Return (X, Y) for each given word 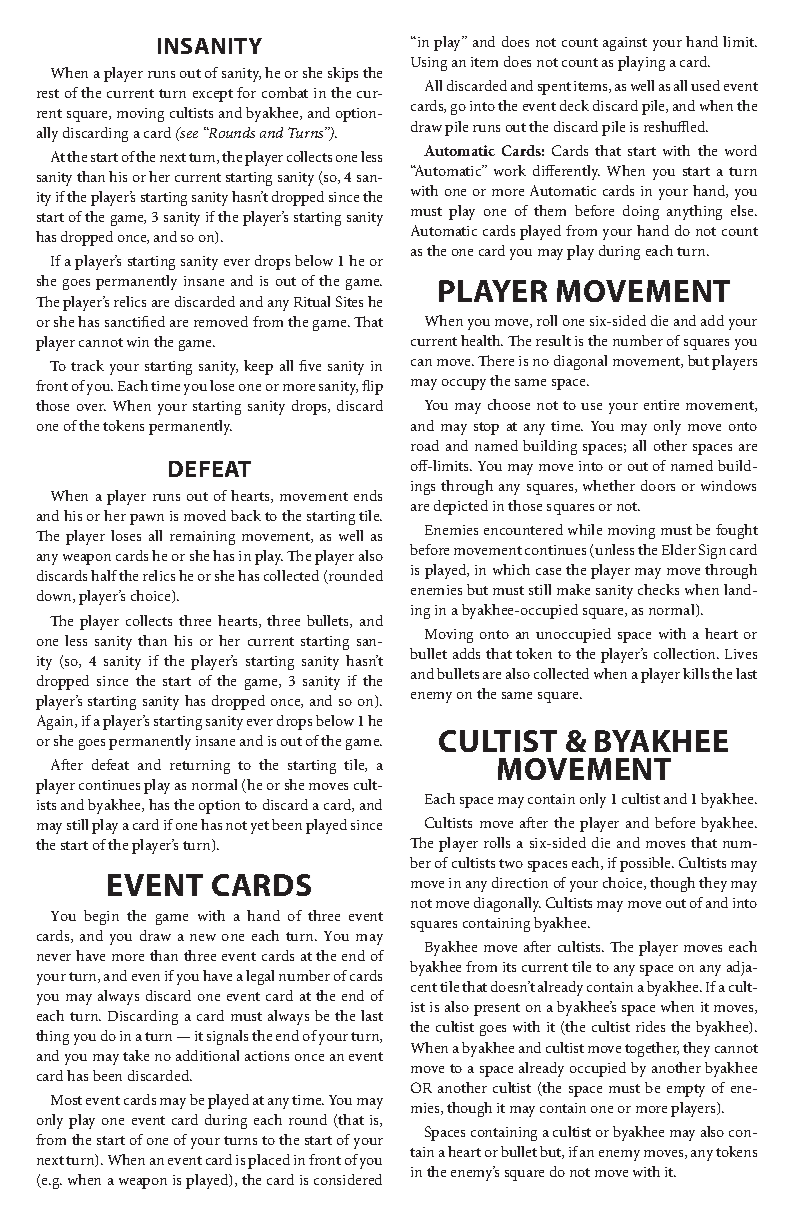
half (104, 575)
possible (647, 864)
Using (429, 64)
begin (101, 917)
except (213, 95)
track (87, 365)
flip (372, 387)
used (705, 85)
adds (466, 653)
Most (66, 1100)
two (511, 863)
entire (661, 405)
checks (658, 589)
